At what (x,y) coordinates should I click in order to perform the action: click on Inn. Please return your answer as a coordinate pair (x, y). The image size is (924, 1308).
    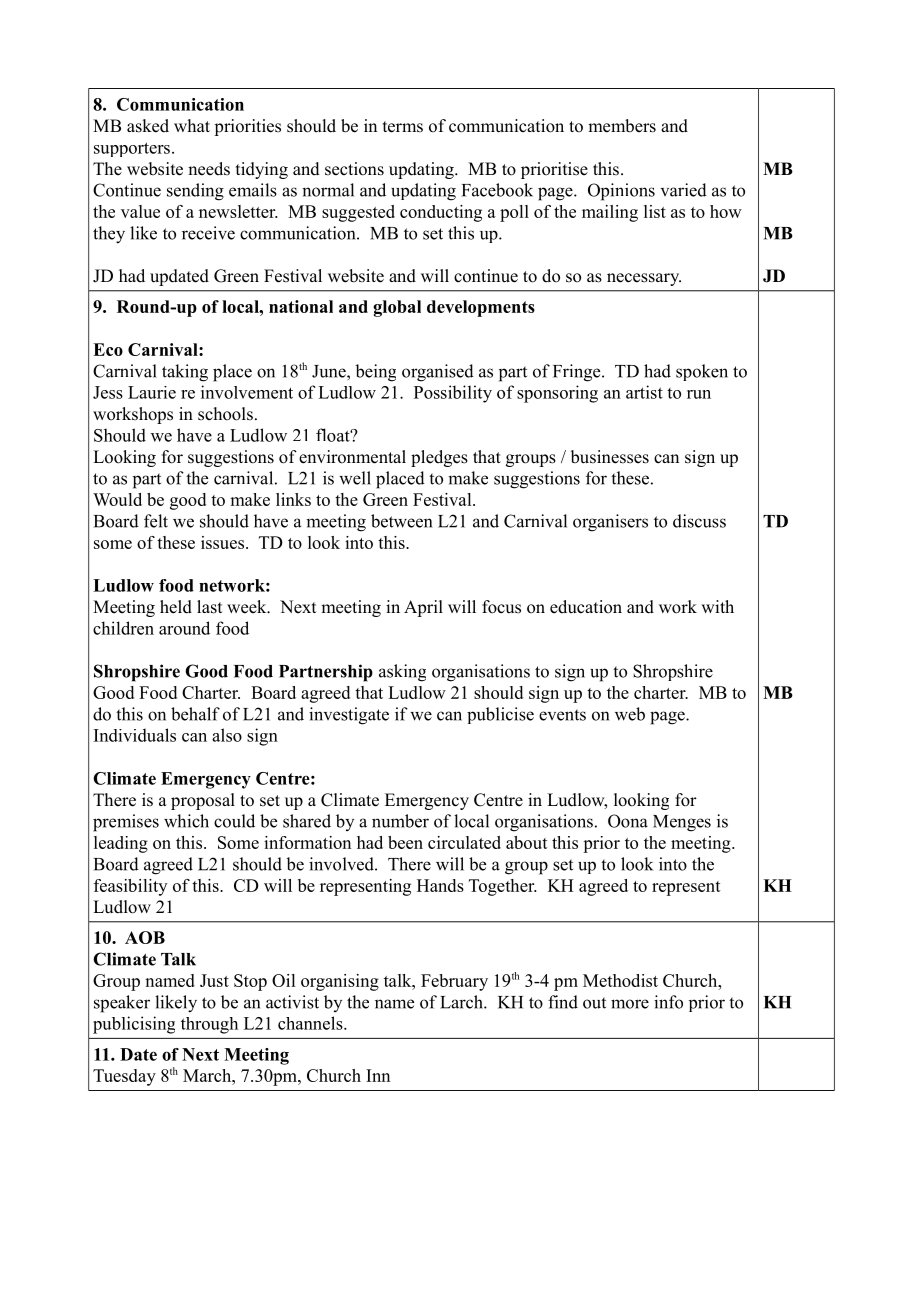
    Looking at the image, I should click on (378, 1075).
